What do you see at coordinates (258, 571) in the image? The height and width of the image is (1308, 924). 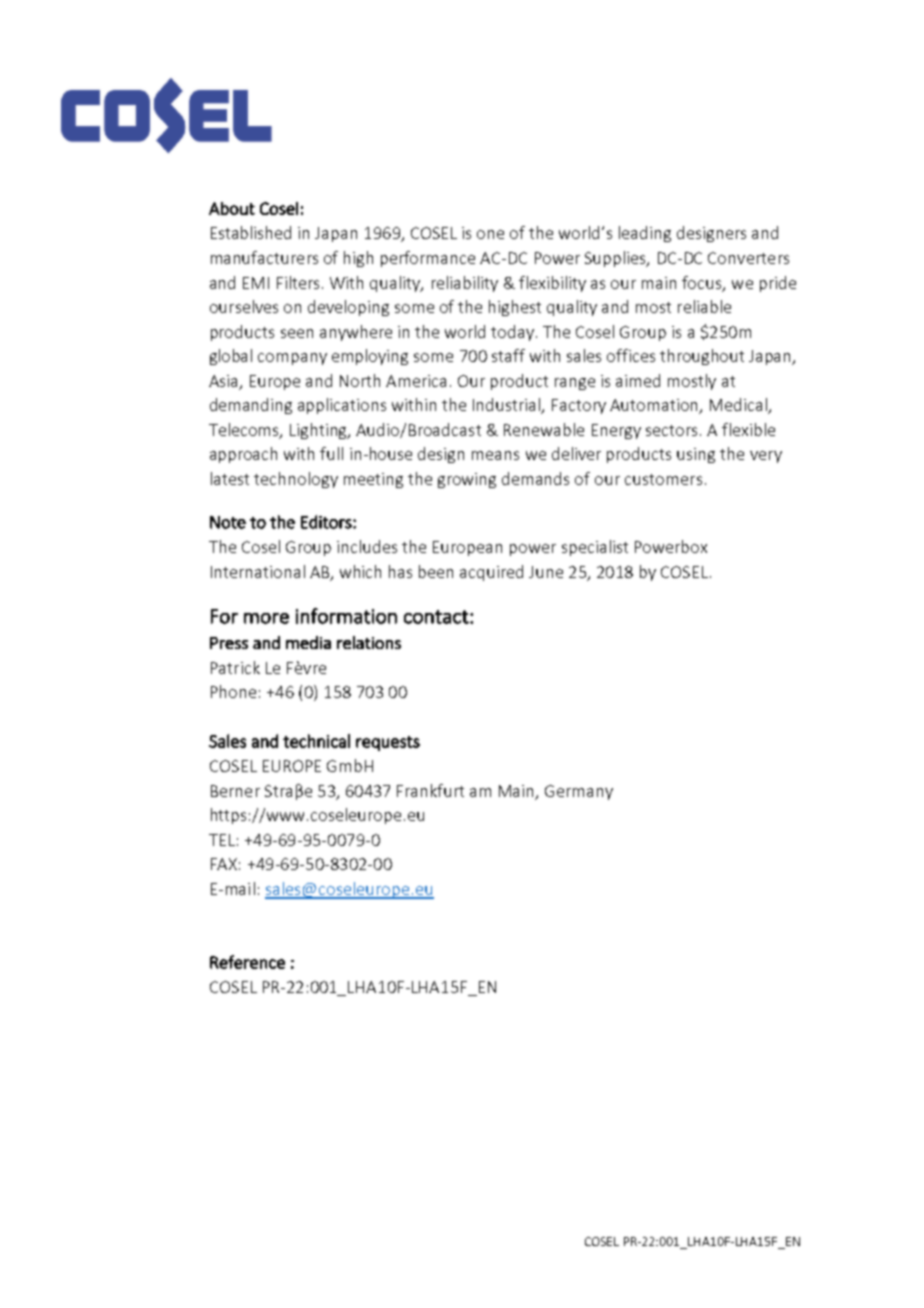 I see `International` at bounding box center [258, 571].
